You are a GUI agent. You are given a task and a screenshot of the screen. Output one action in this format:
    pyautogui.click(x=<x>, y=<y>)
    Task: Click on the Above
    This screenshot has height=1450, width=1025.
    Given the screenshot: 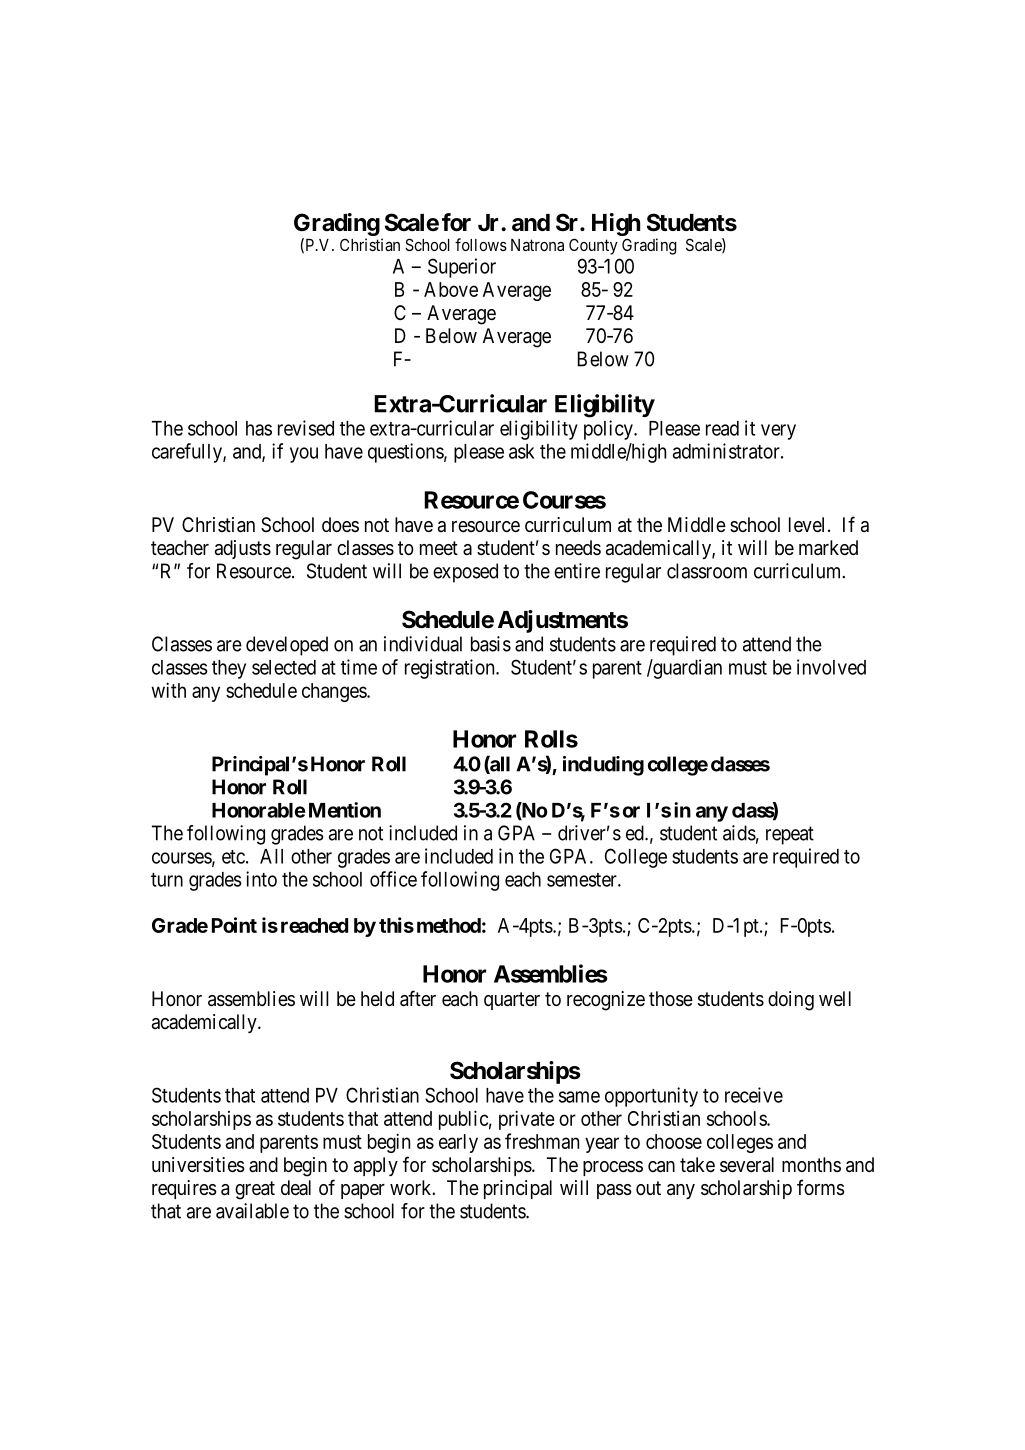 What is the action you would take?
    pyautogui.click(x=451, y=289)
